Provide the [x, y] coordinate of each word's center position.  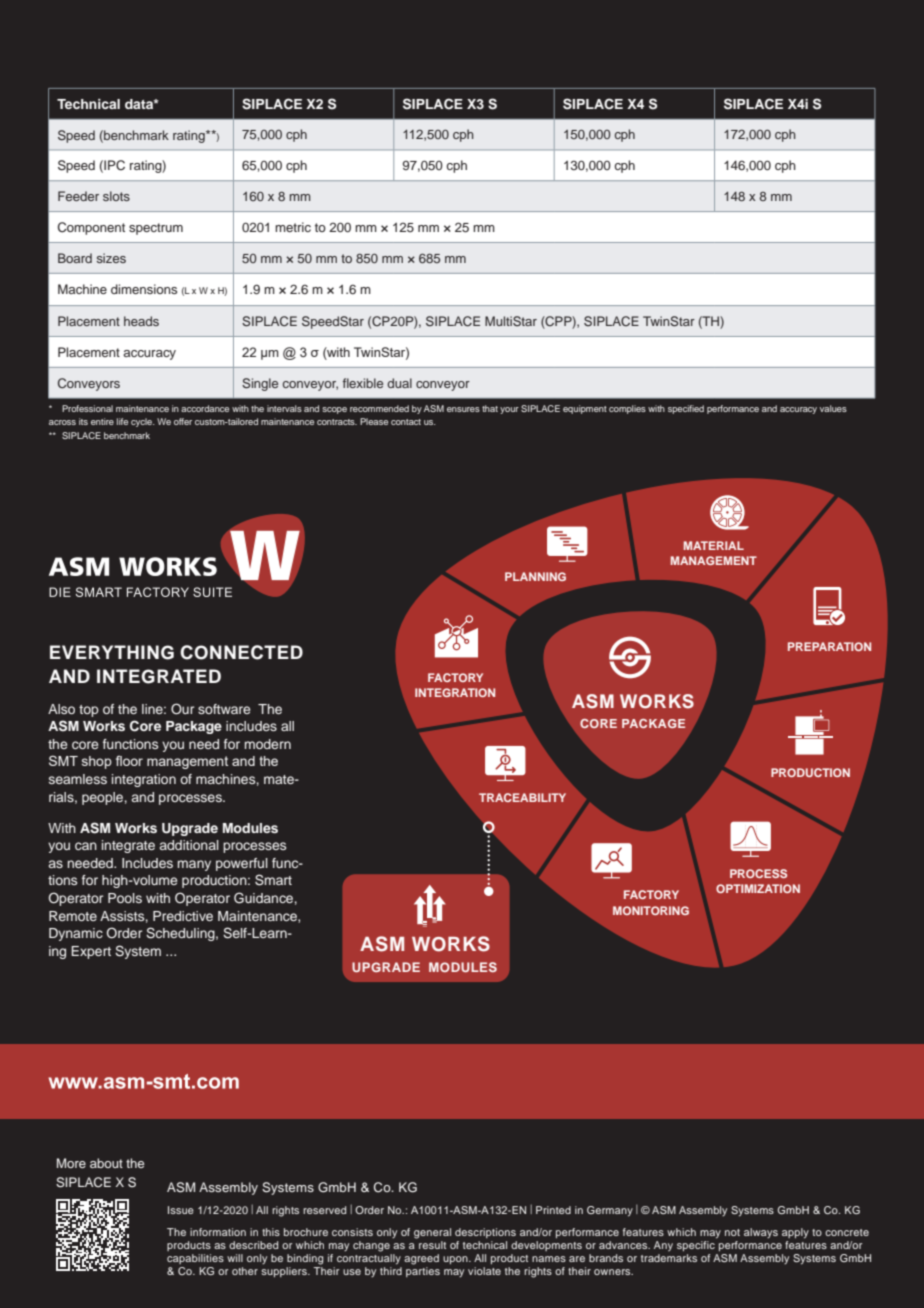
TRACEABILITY [522, 797]
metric [293, 227]
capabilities [195, 1259]
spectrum [156, 229]
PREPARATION [829, 646]
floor [129, 760]
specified [686, 409]
